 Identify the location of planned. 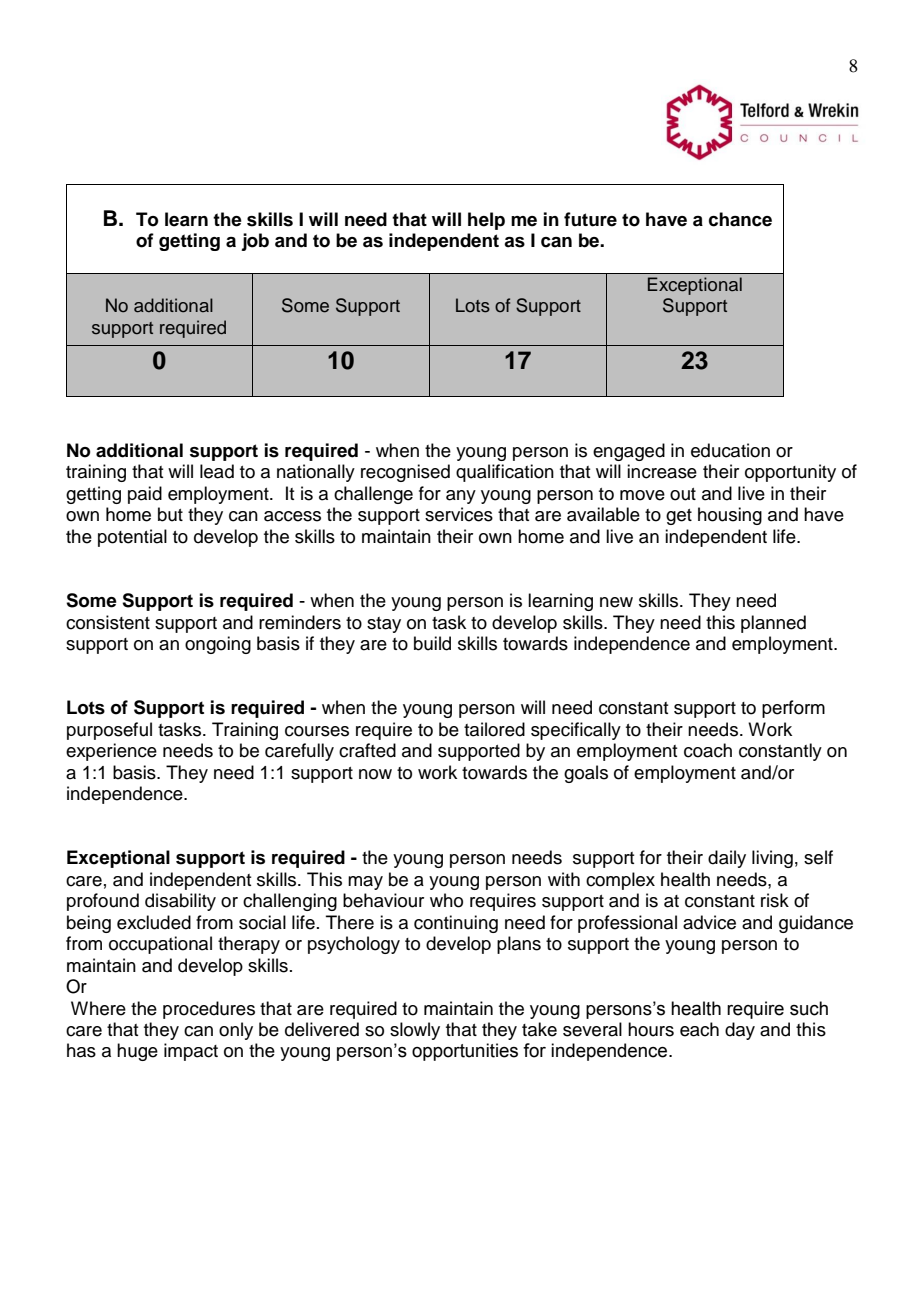
(773, 624).
